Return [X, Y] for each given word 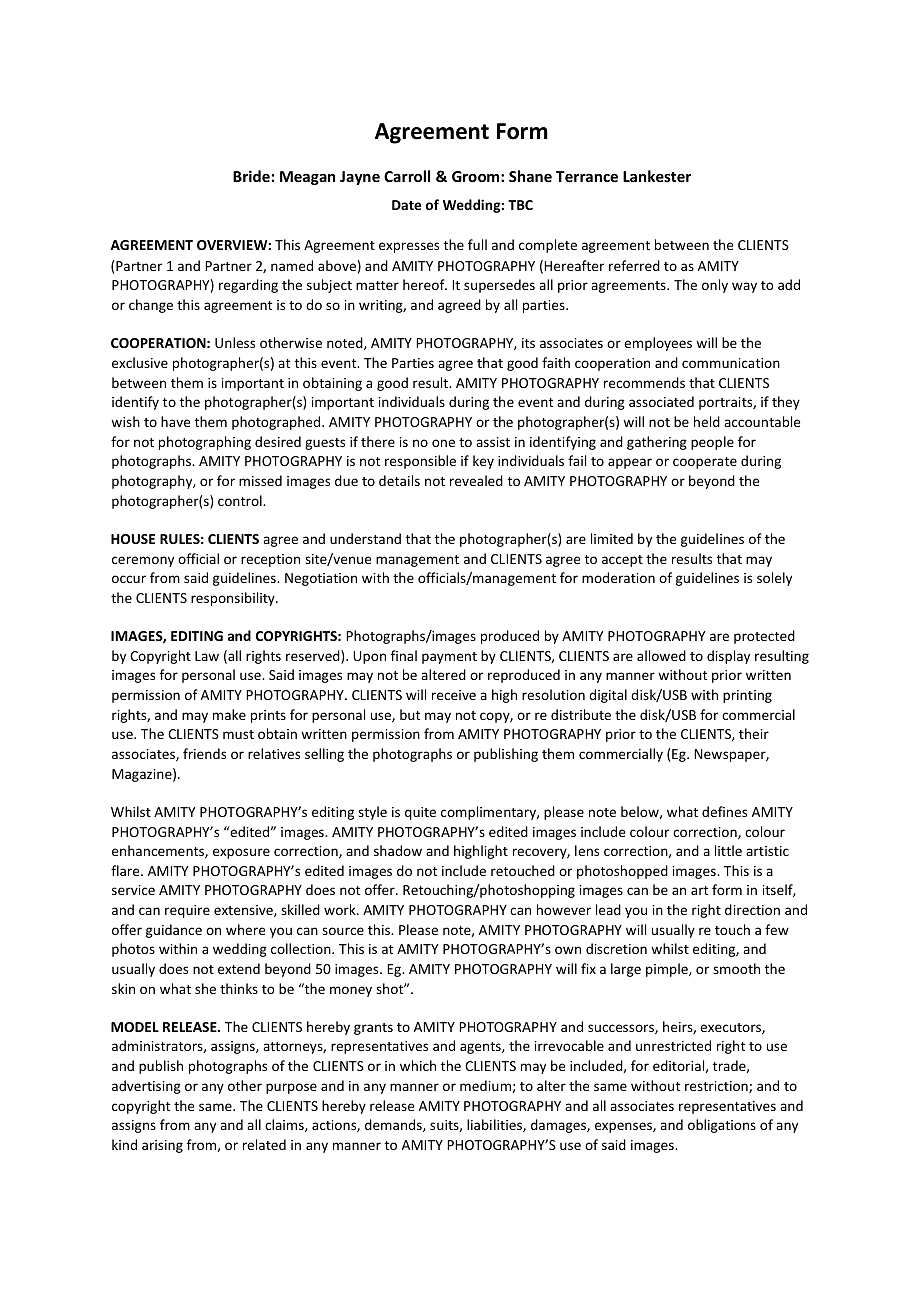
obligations [722, 1126]
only [715, 286]
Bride [251, 176]
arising [162, 1146]
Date [406, 205]
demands [394, 1125]
